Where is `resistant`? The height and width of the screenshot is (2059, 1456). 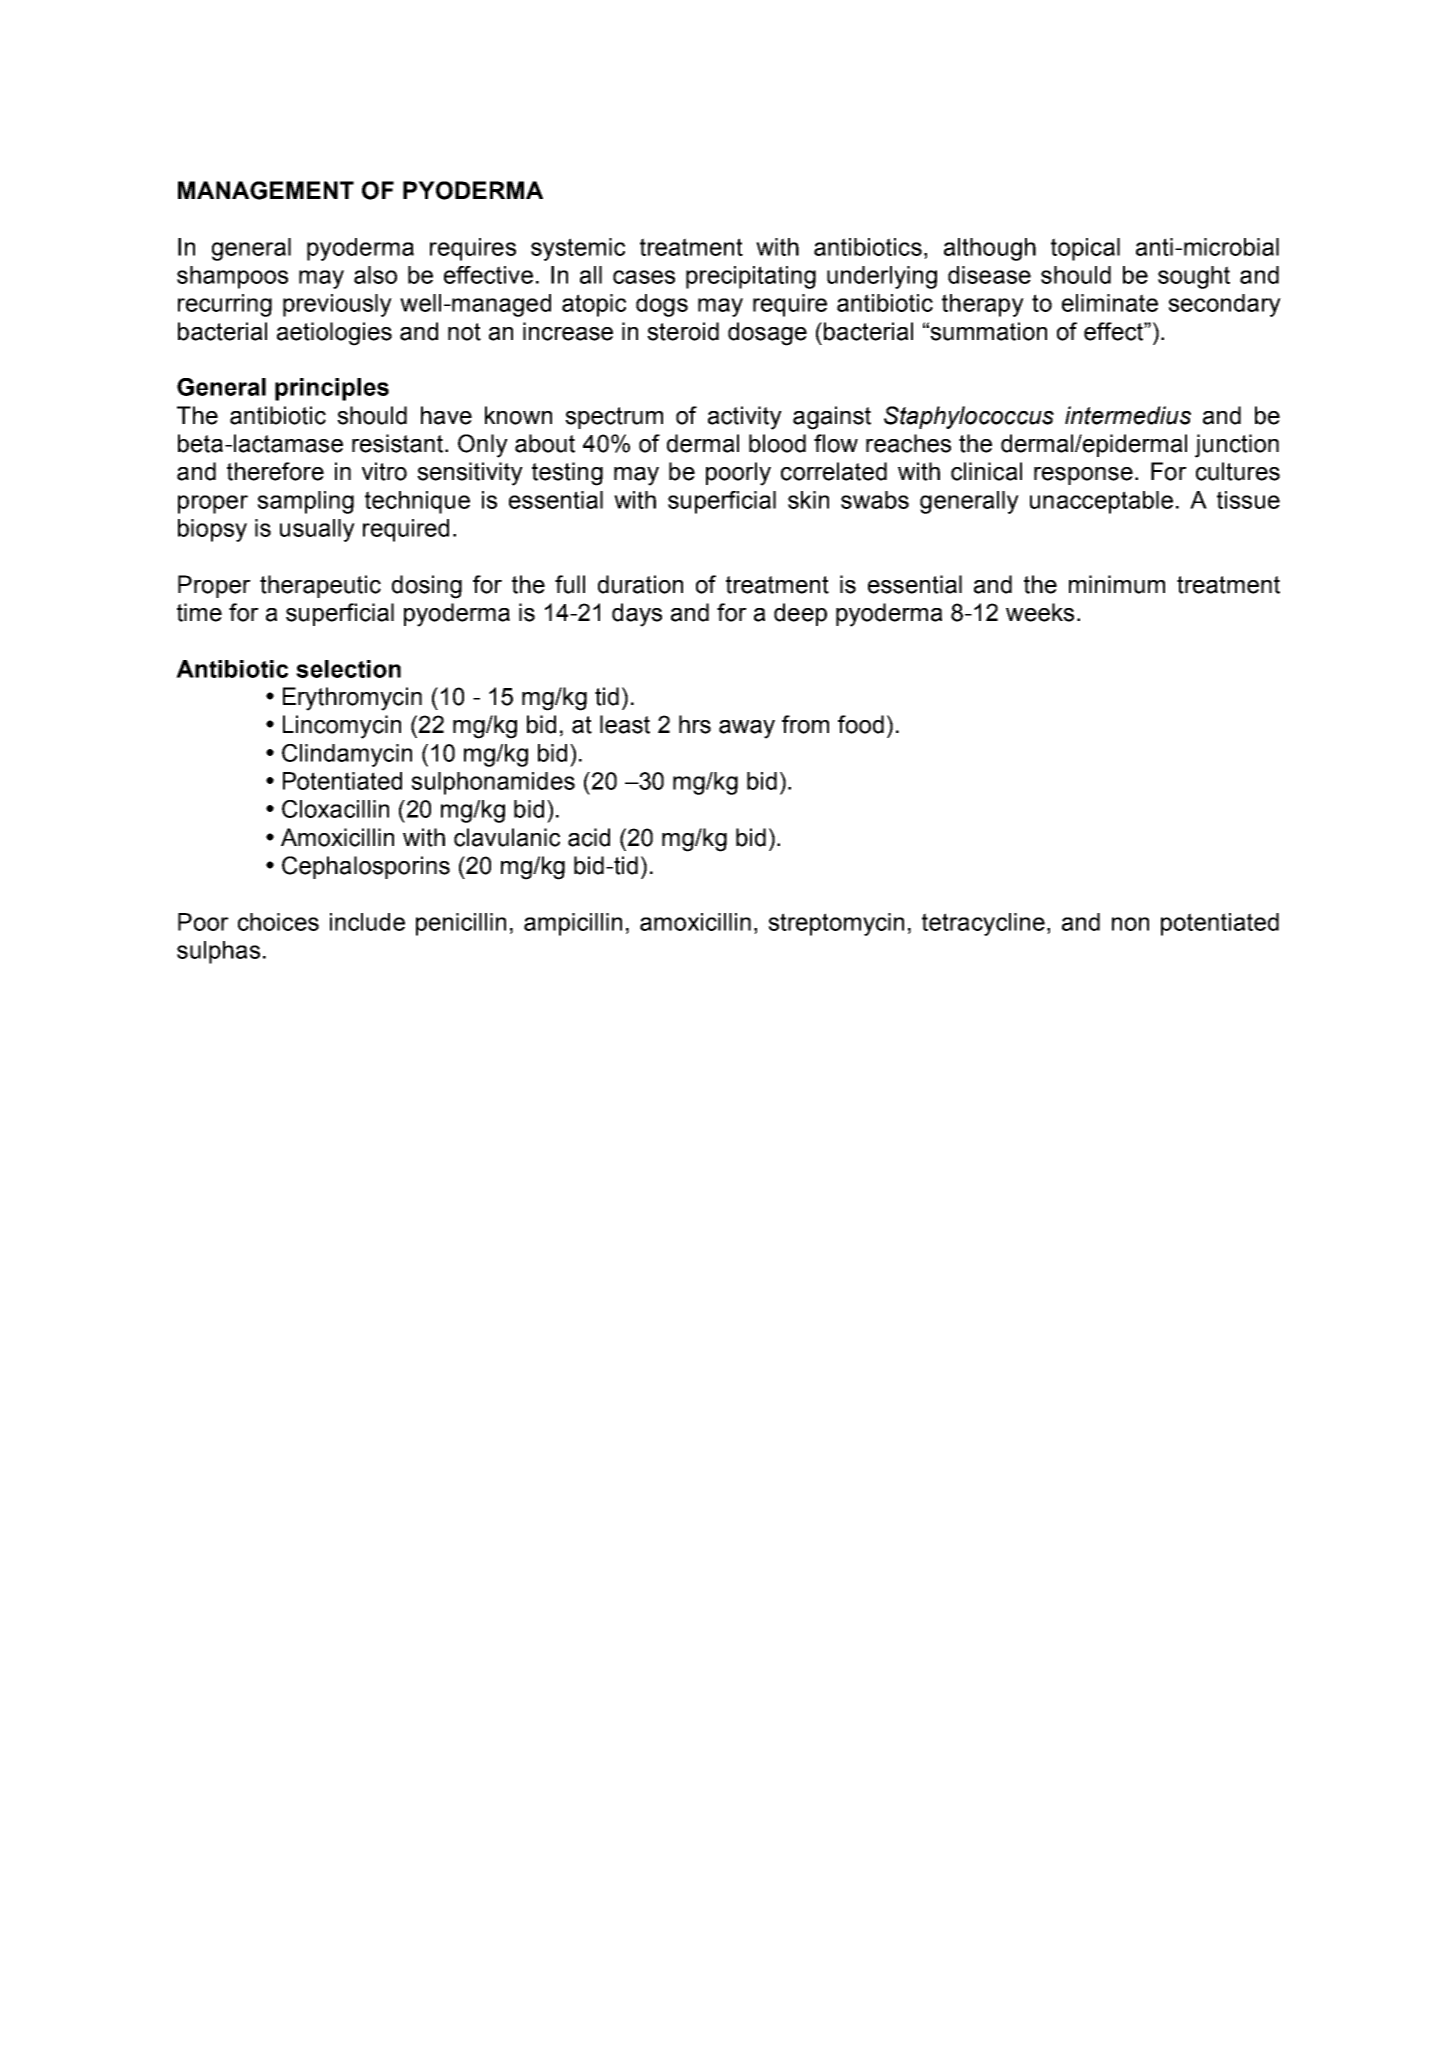 resistant is located at coordinates (399, 443).
